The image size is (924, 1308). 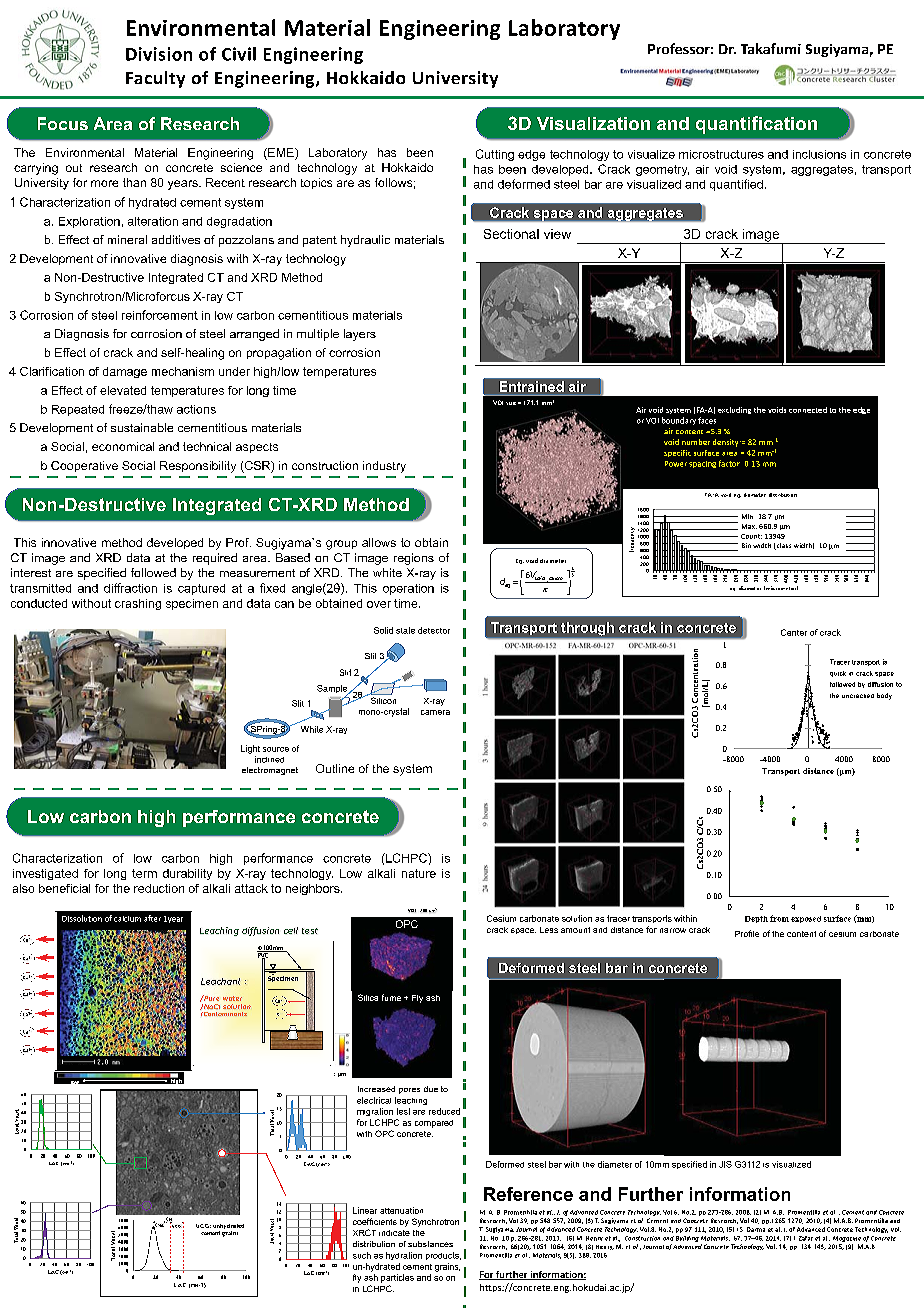 What do you see at coordinates (756, 125) in the image?
I see `quantification` at bounding box center [756, 125].
